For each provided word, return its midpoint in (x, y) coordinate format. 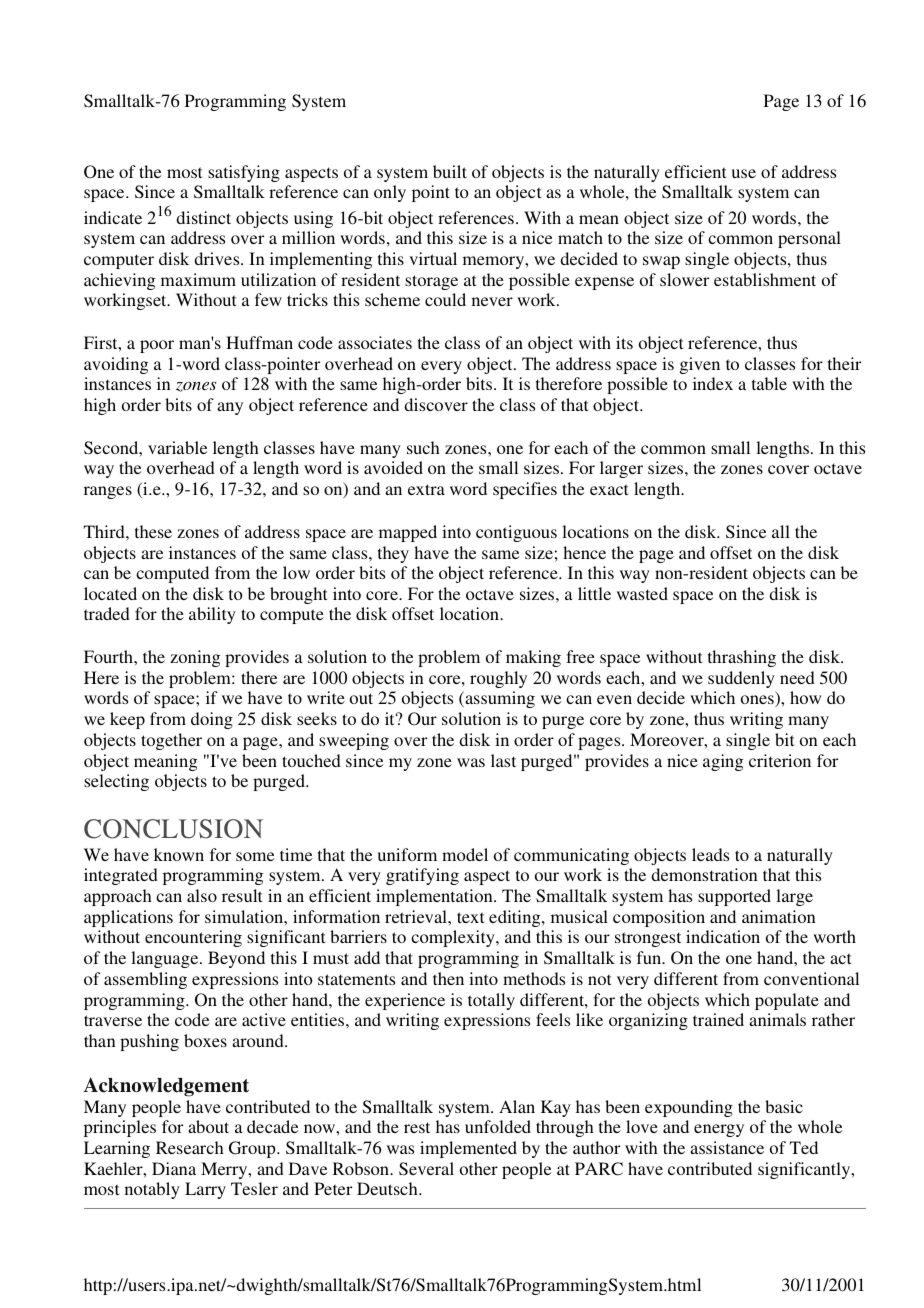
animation (779, 916)
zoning (195, 658)
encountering (193, 938)
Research (190, 1147)
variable (177, 447)
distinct (203, 217)
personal (809, 239)
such (423, 447)
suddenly (741, 679)
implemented (468, 1149)
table (769, 383)
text (470, 917)
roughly (498, 679)
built (450, 171)
